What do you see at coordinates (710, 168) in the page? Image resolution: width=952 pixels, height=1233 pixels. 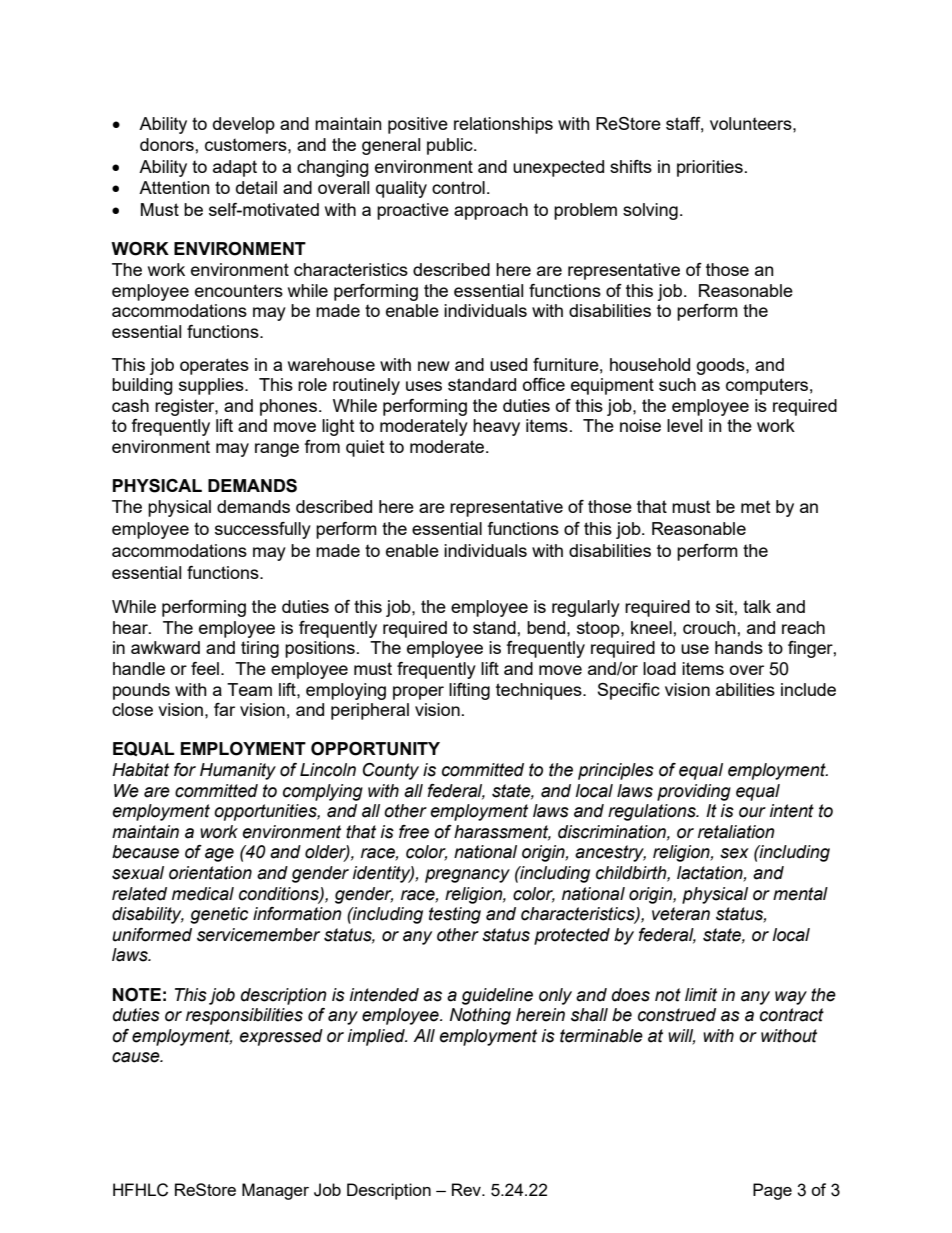 I see `priorities` at bounding box center [710, 168].
